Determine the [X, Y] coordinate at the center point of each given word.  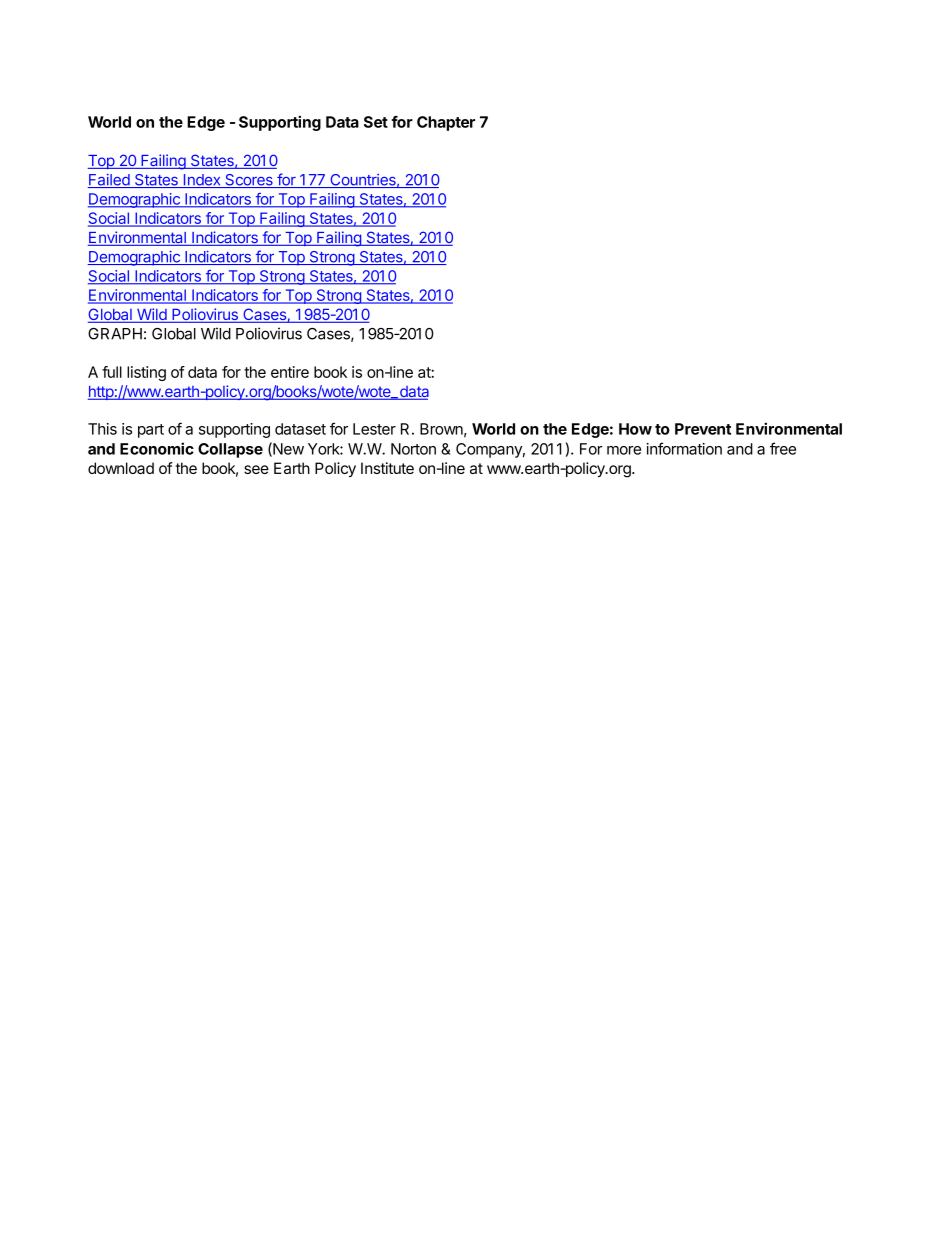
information [684, 448]
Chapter [446, 123]
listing [146, 373]
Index [202, 181]
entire [290, 372]
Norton [413, 449]
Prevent [703, 429]
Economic [157, 448]
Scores [249, 181]
